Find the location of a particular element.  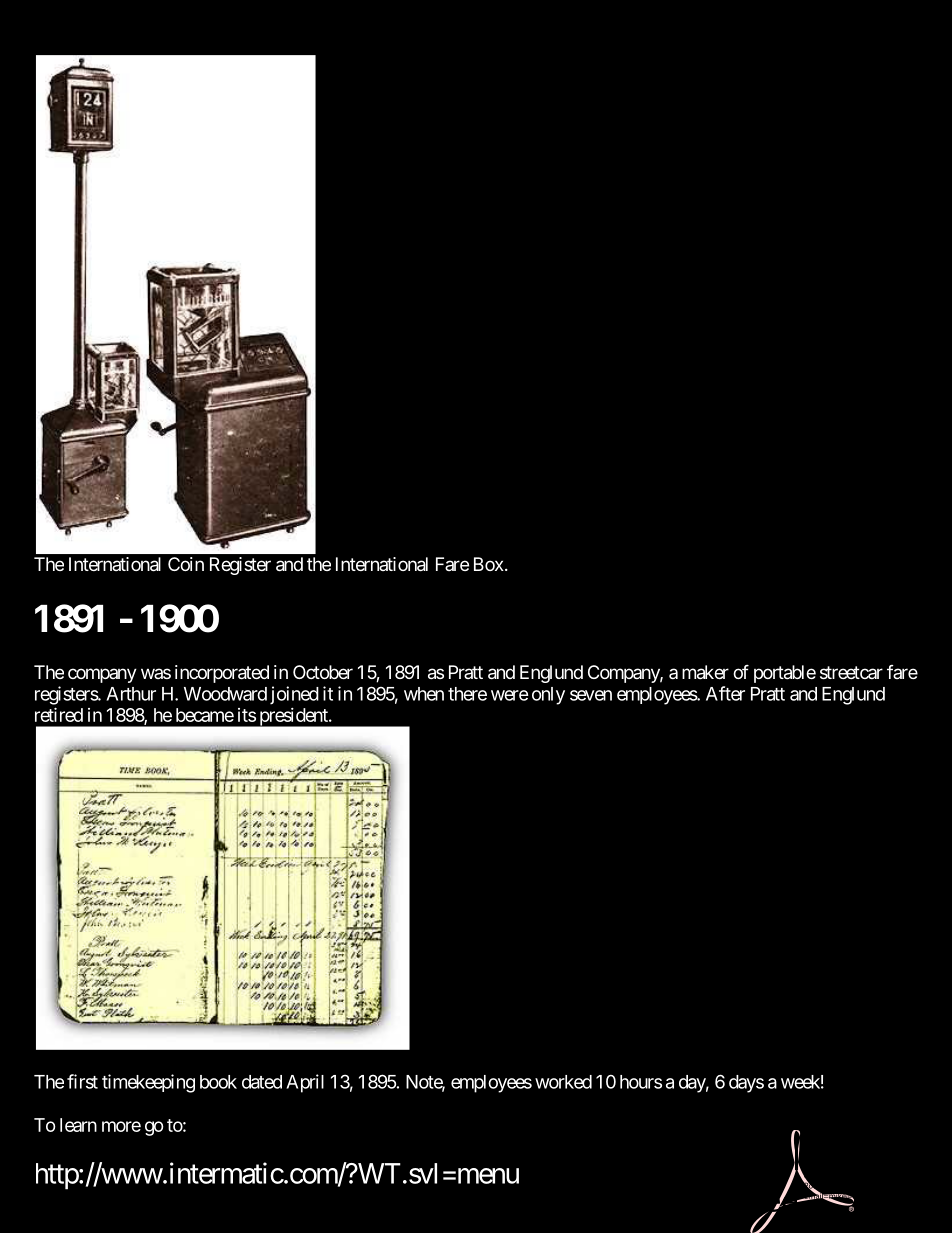

there is located at coordinates (467, 694).
